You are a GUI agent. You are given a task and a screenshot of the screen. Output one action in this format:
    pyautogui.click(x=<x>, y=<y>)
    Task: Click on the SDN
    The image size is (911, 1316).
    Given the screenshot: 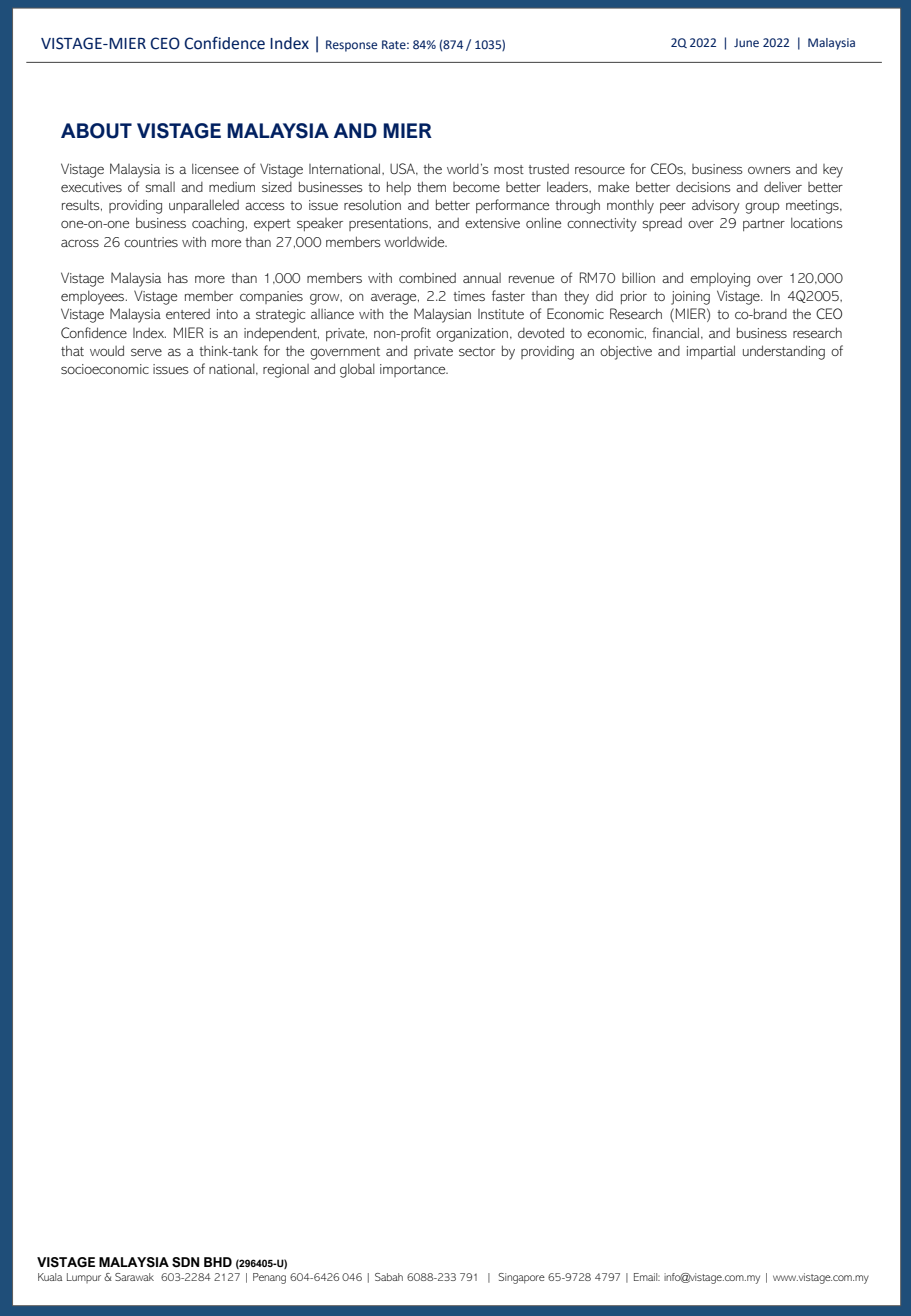 What is the action you would take?
    pyautogui.click(x=185, y=1262)
